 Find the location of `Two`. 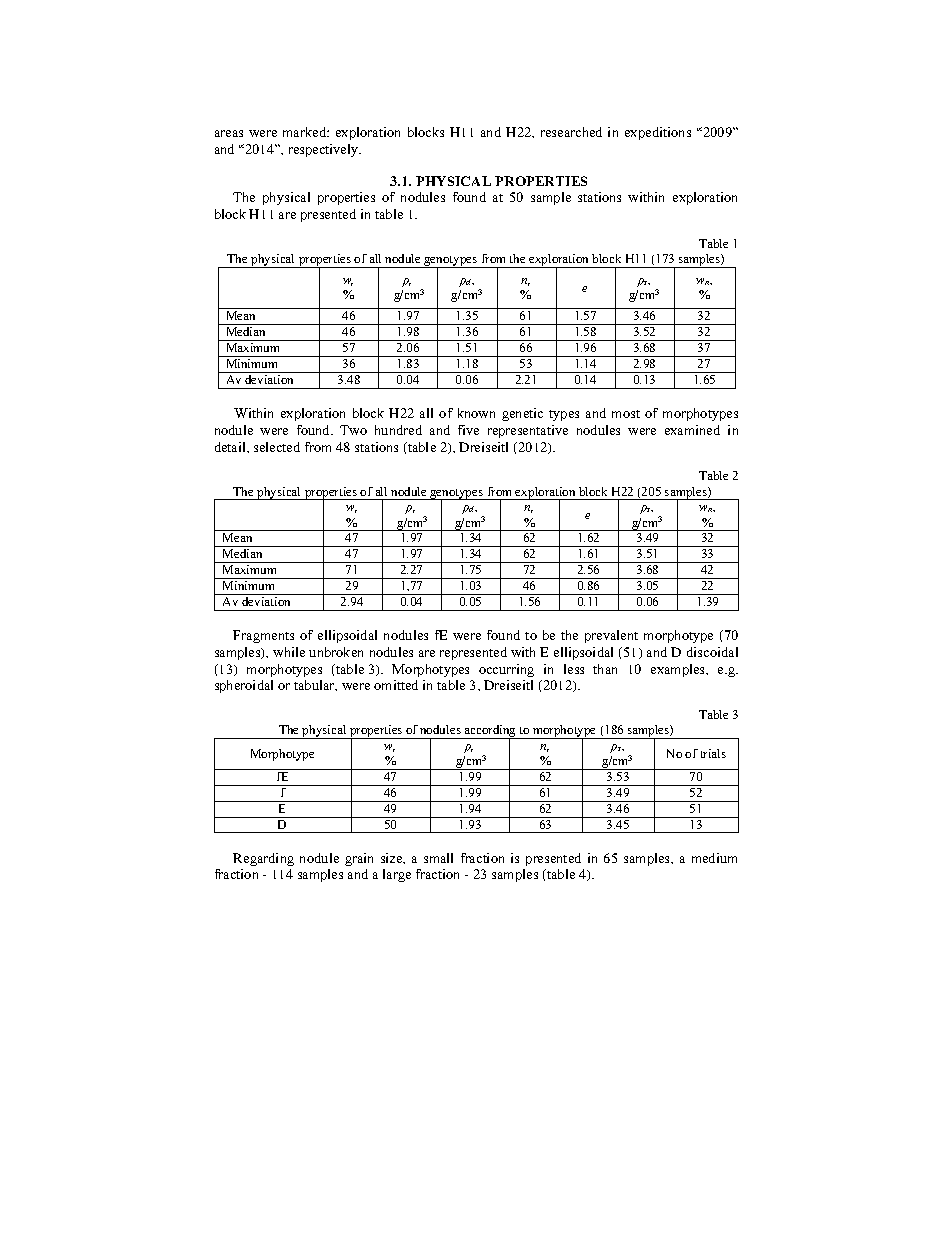

Two is located at coordinates (353, 430).
